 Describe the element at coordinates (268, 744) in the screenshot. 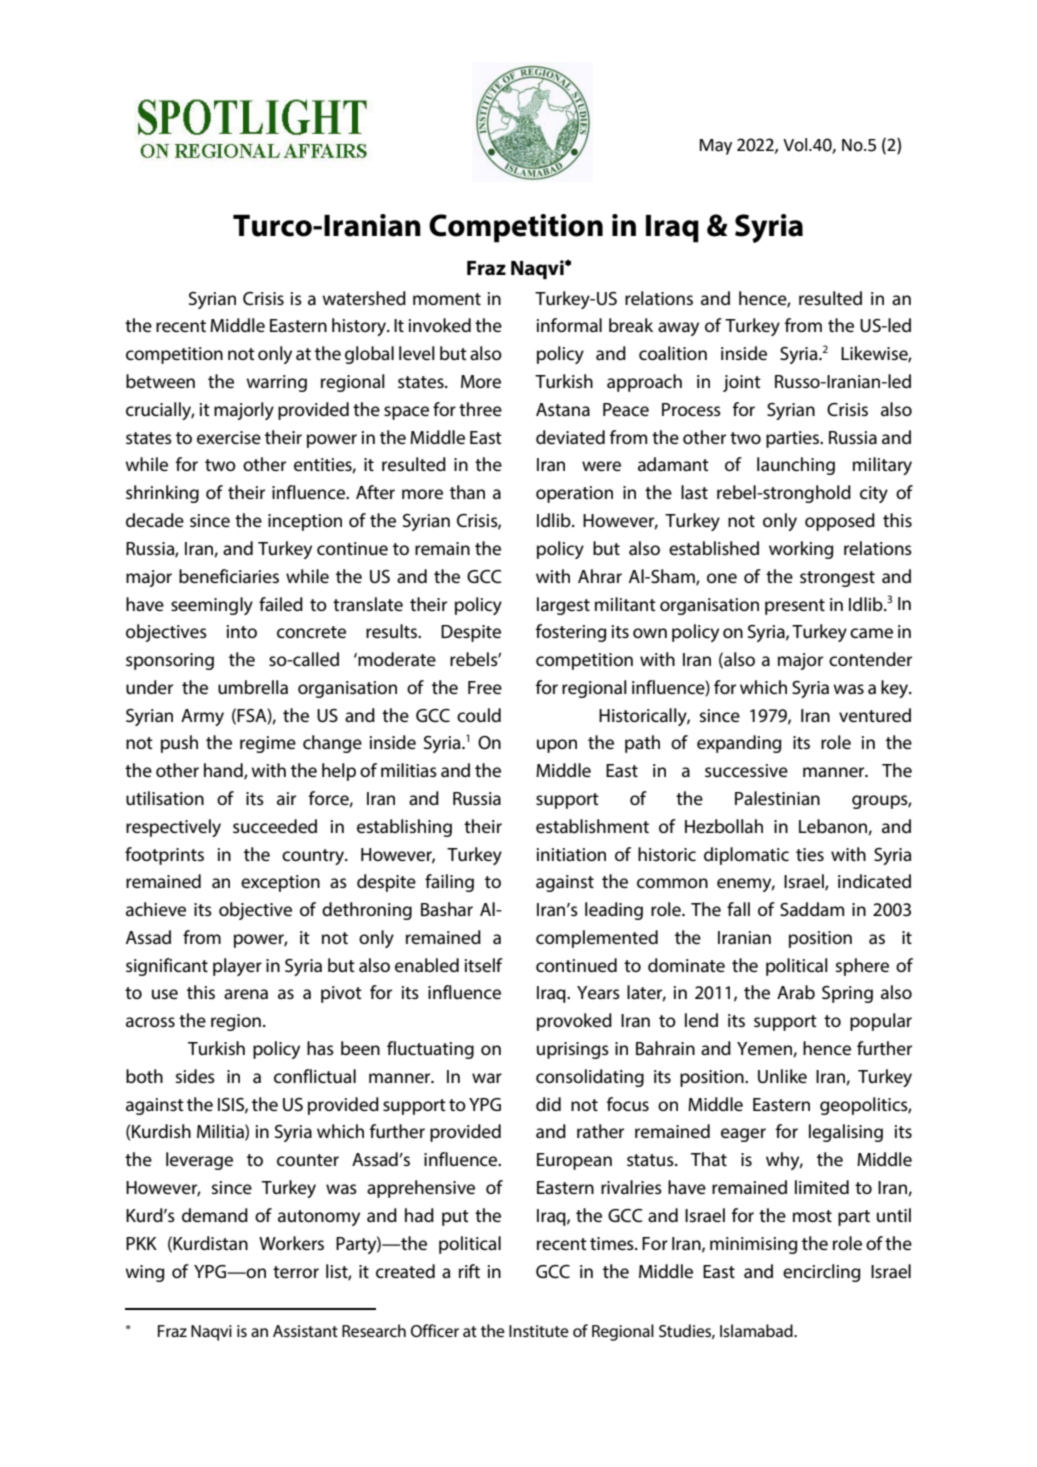

I see `regime` at that location.
